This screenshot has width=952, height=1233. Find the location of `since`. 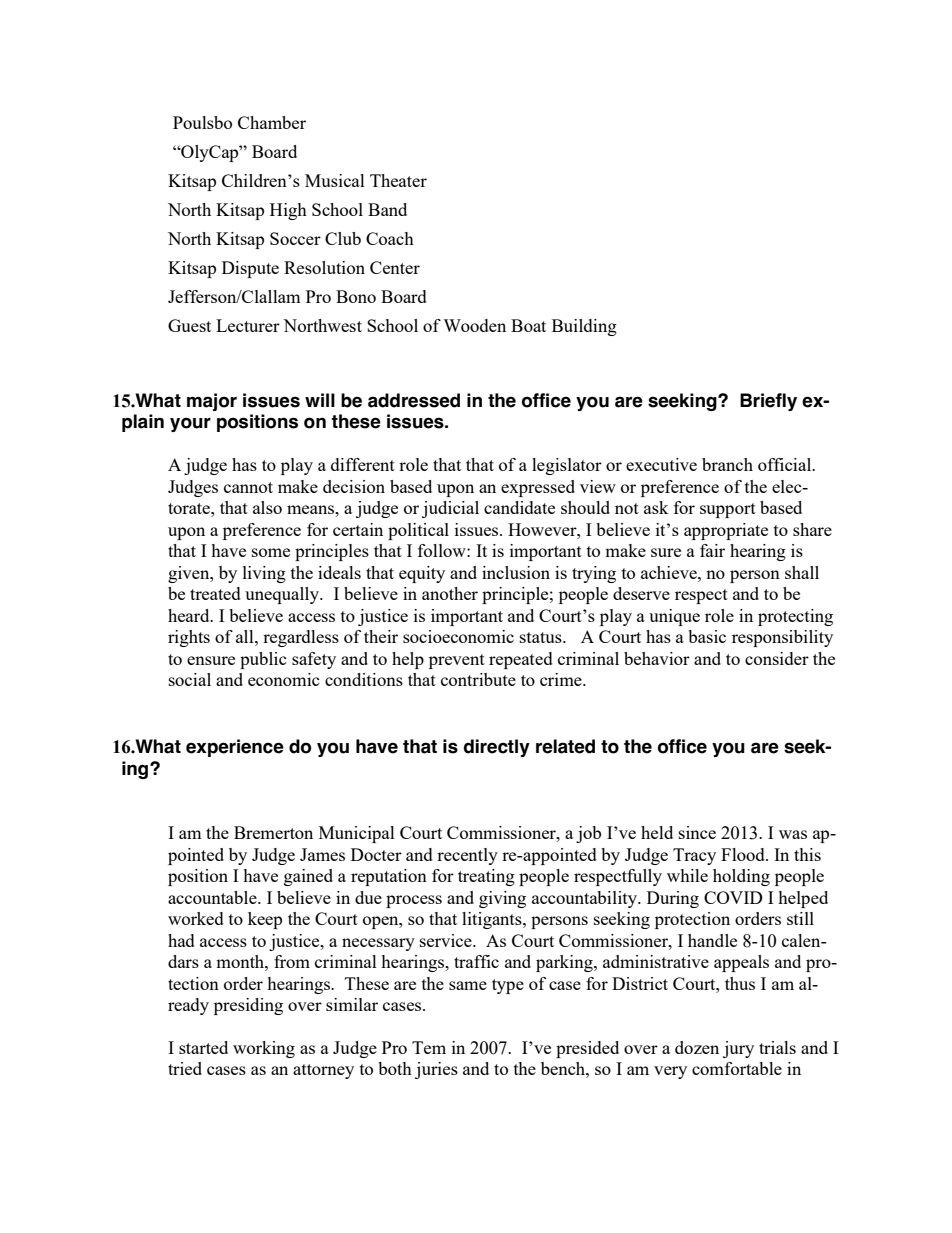

since is located at coordinates (697, 832).
